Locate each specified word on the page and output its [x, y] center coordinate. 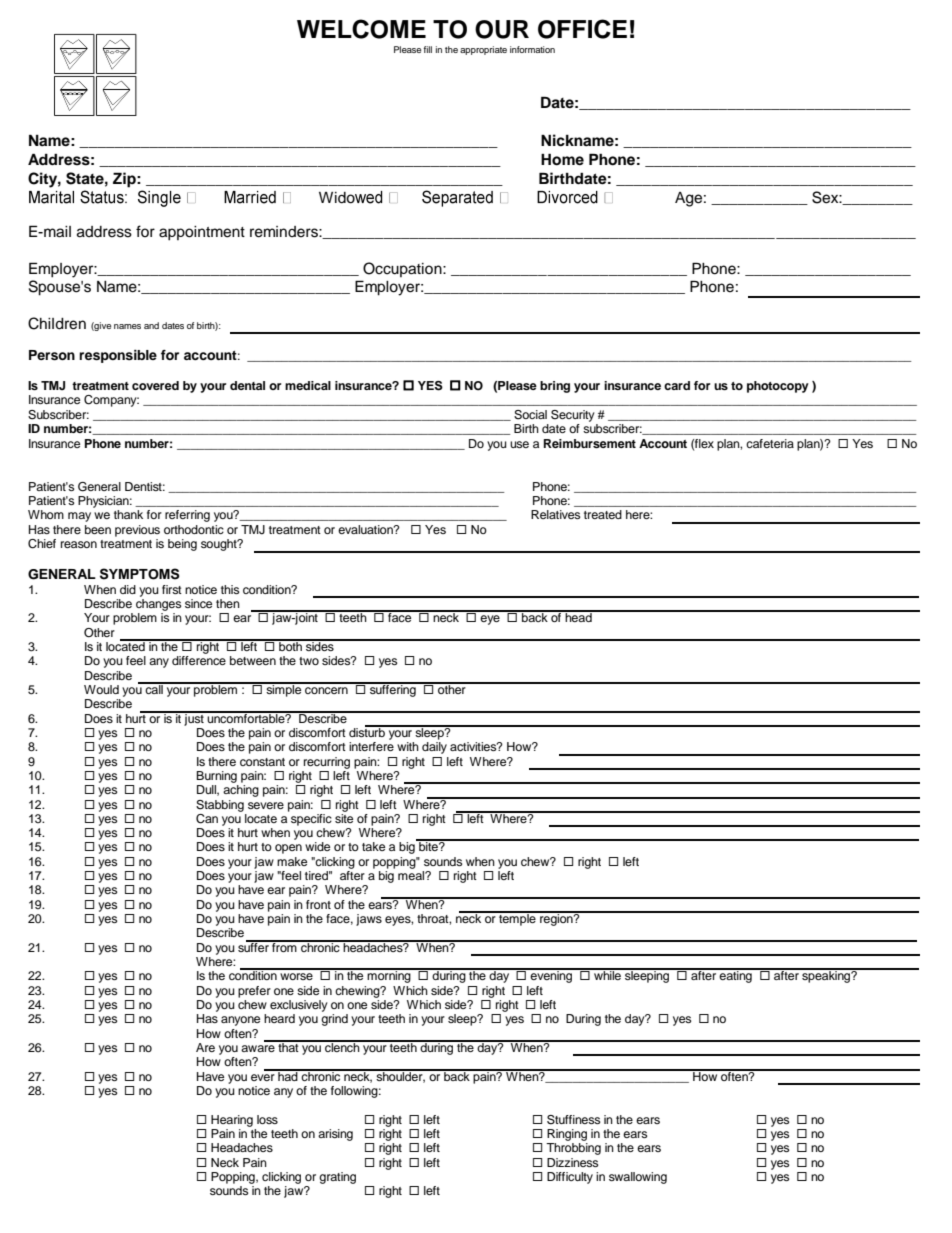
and [151, 325]
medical [308, 385]
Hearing [232, 1121]
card [677, 385]
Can [207, 819]
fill [427, 49]
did [128, 589]
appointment [202, 233]
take [373, 846]
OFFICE [582, 29]
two [309, 661]
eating [736, 976]
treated [603, 514]
